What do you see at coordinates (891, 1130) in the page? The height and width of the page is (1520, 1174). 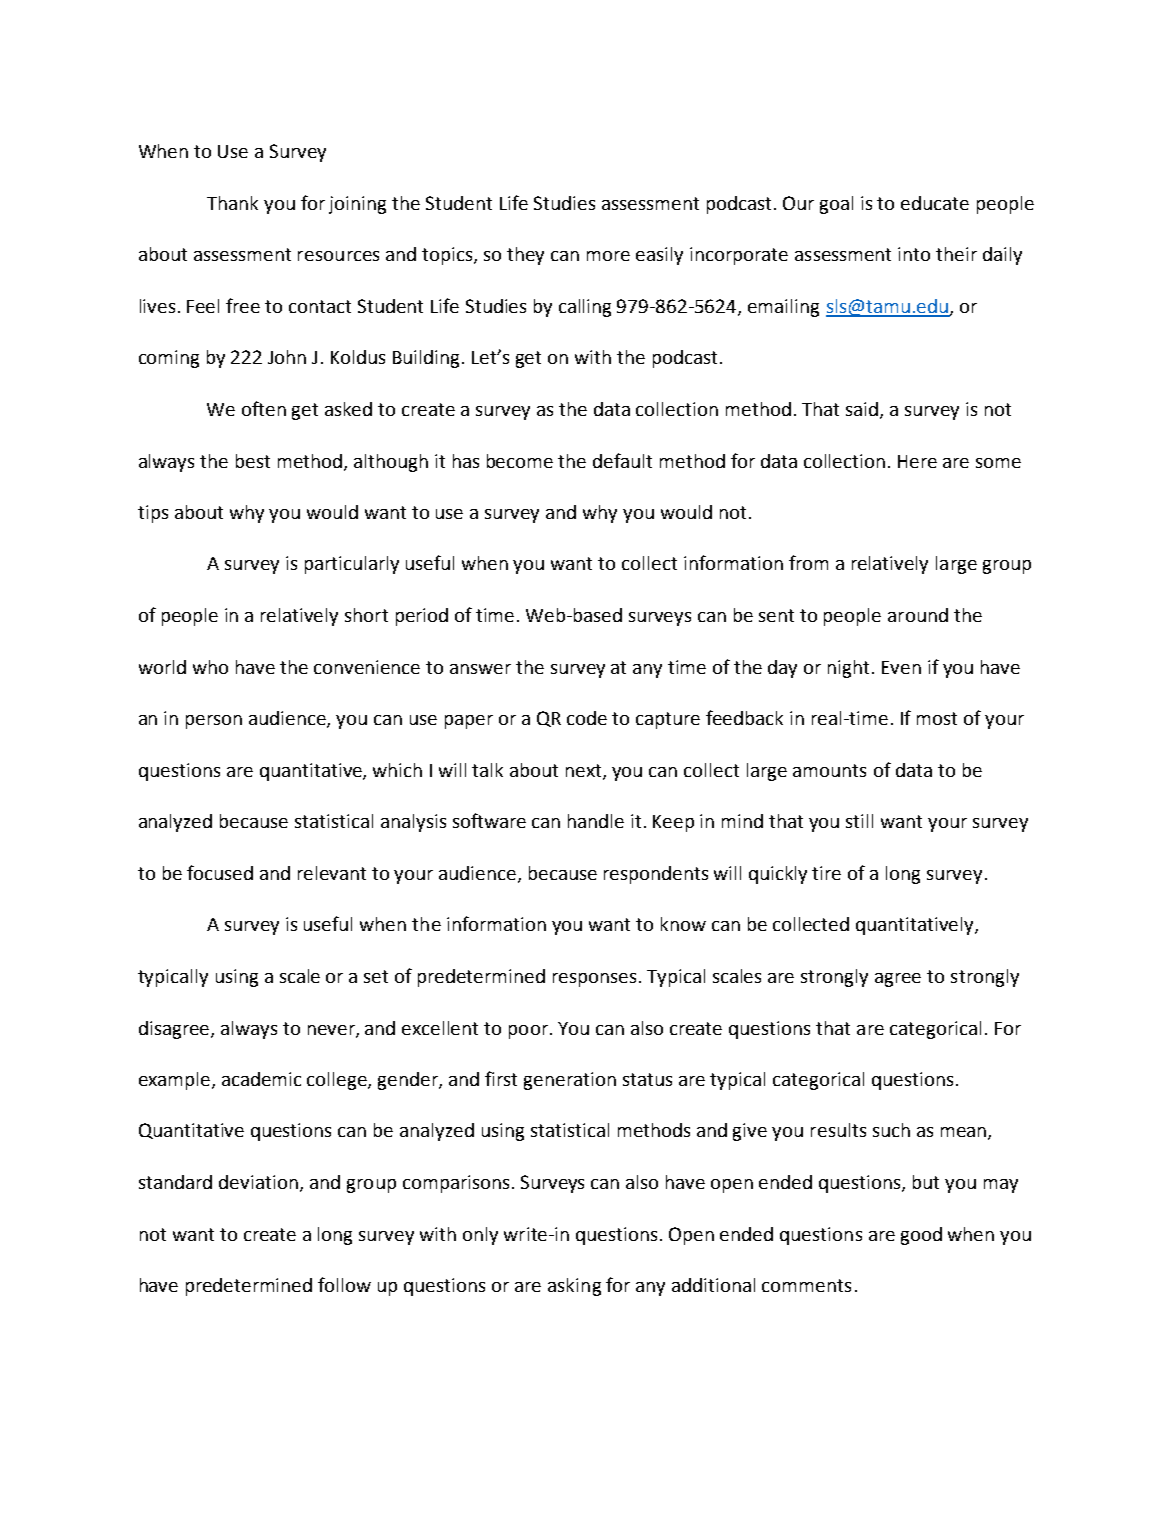 I see `such` at bounding box center [891, 1130].
